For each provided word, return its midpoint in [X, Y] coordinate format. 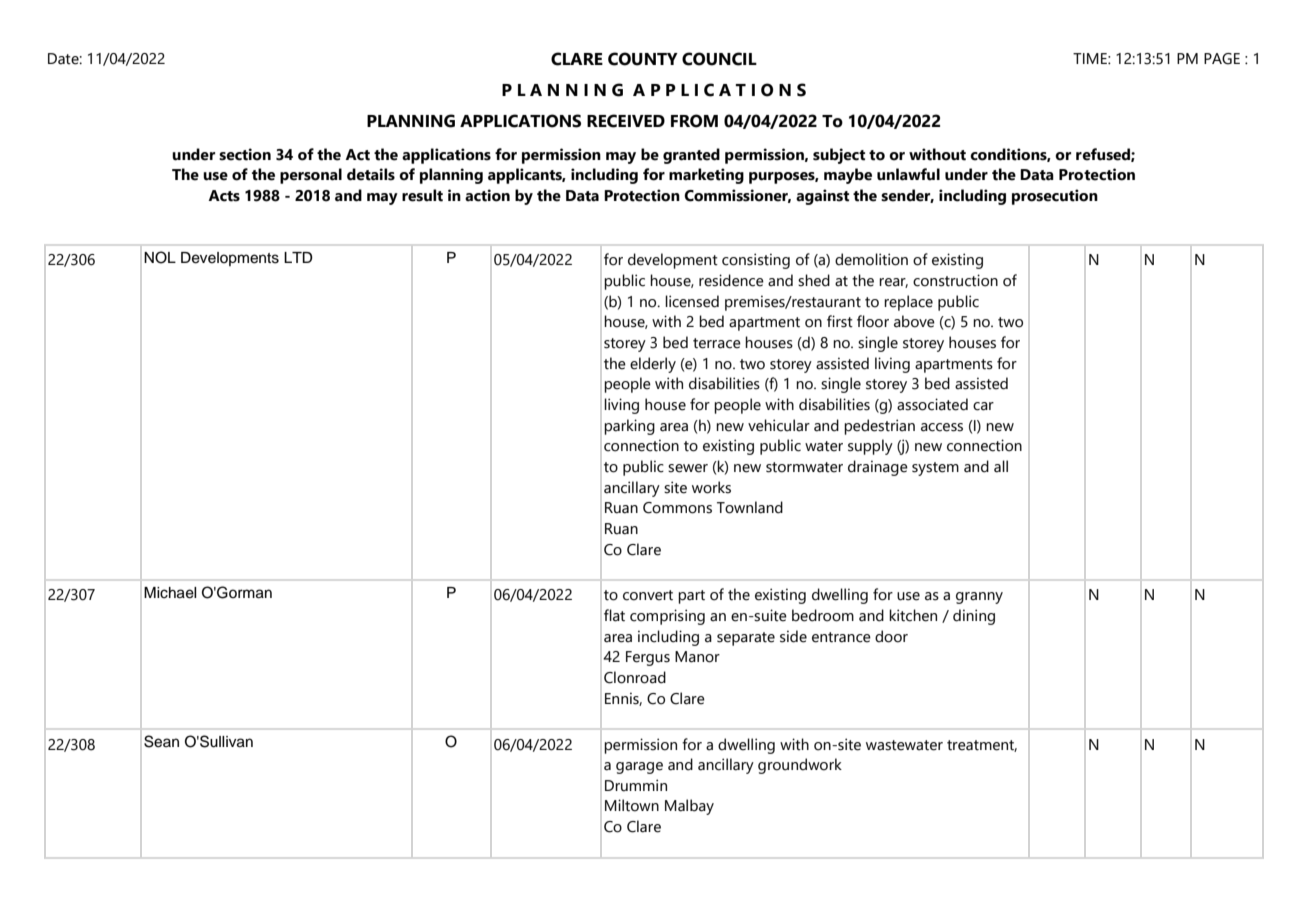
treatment [982, 746]
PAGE [1222, 59]
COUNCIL [719, 59]
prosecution [1055, 197]
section [245, 154]
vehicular [779, 425]
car [983, 406]
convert [648, 595]
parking [629, 427]
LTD [298, 257]
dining [974, 617]
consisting [756, 261]
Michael [170, 593]
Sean [161, 741]
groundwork [800, 766]
